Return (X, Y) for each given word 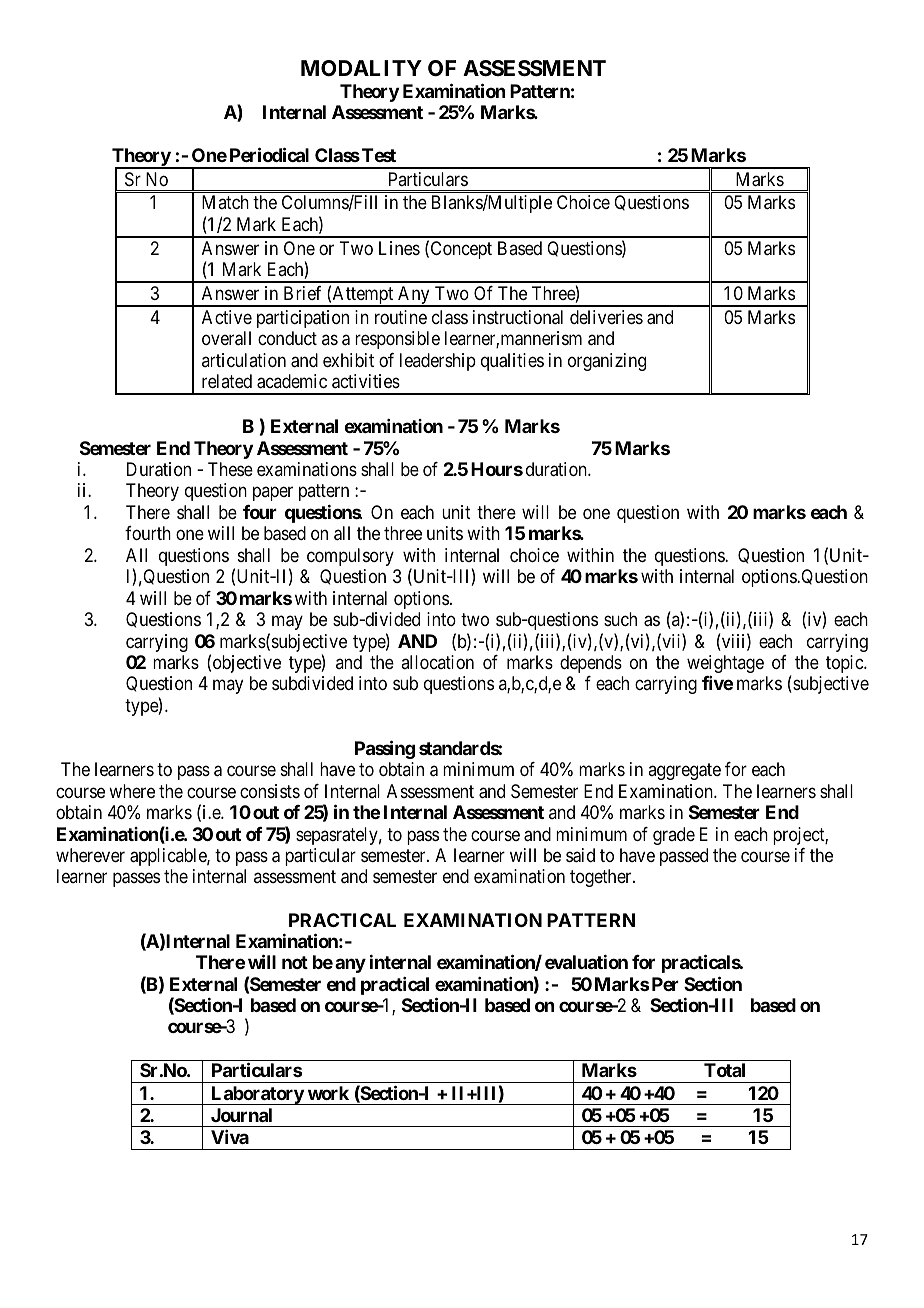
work (328, 1093)
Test (379, 155)
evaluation (586, 962)
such (620, 619)
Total (724, 1070)
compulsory (350, 557)
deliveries (606, 317)
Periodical (269, 154)
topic (845, 664)
